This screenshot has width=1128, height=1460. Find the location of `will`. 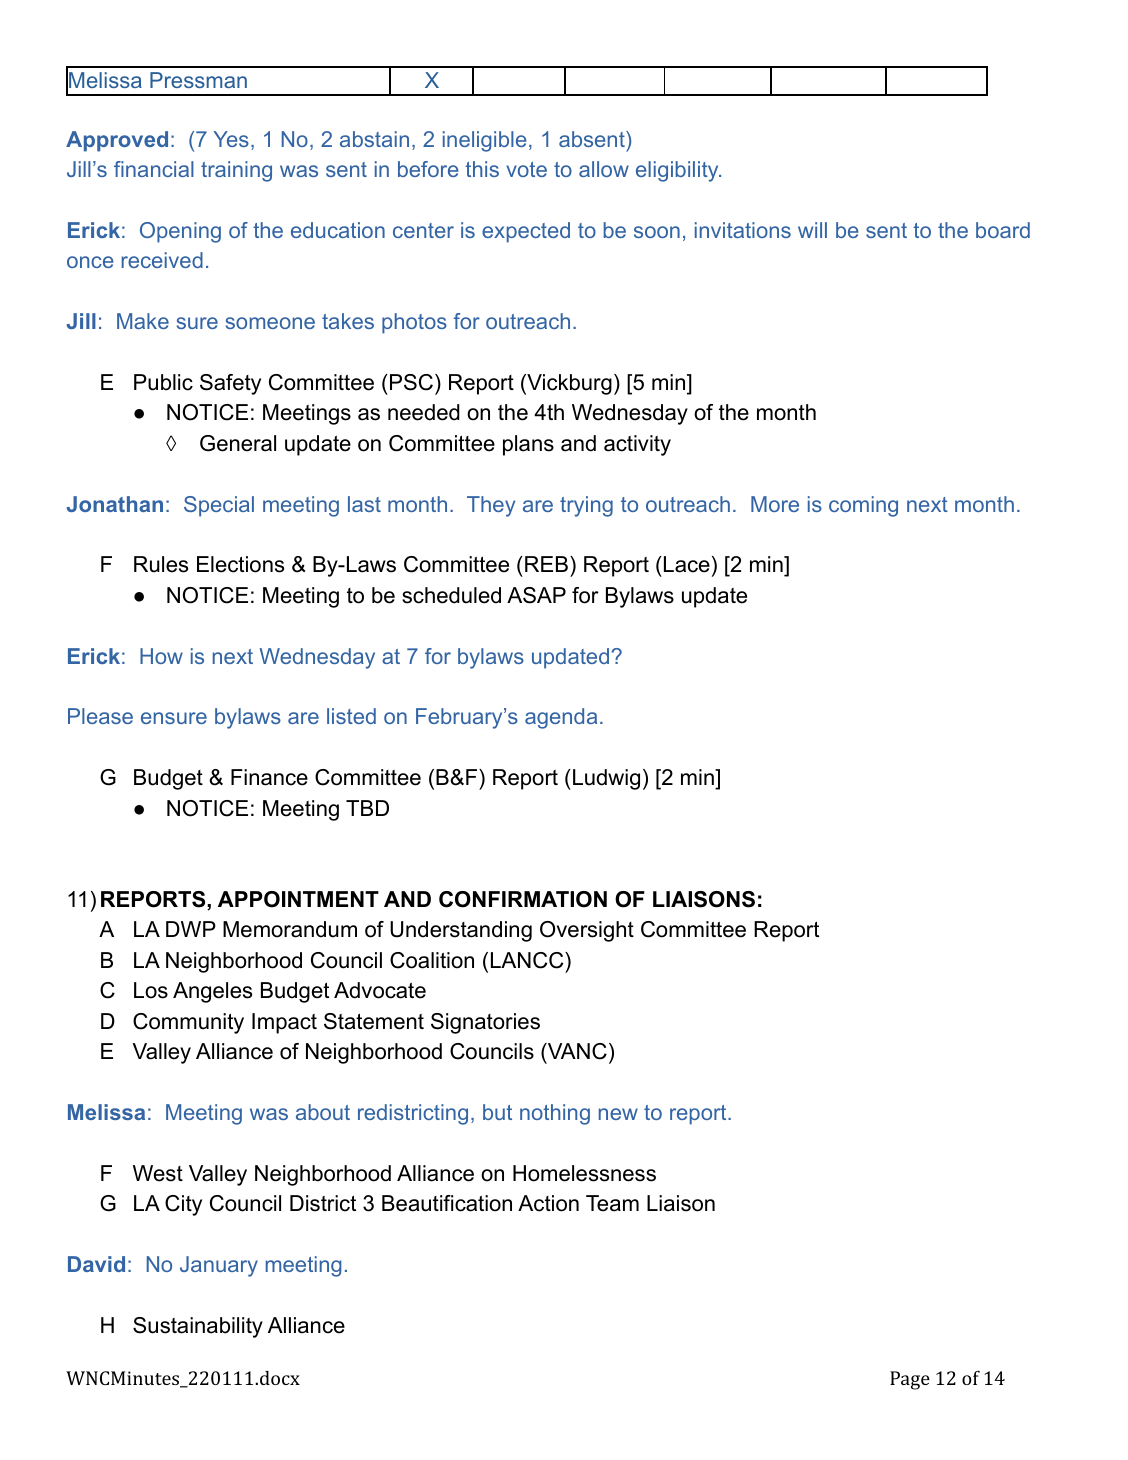

will is located at coordinates (812, 230).
